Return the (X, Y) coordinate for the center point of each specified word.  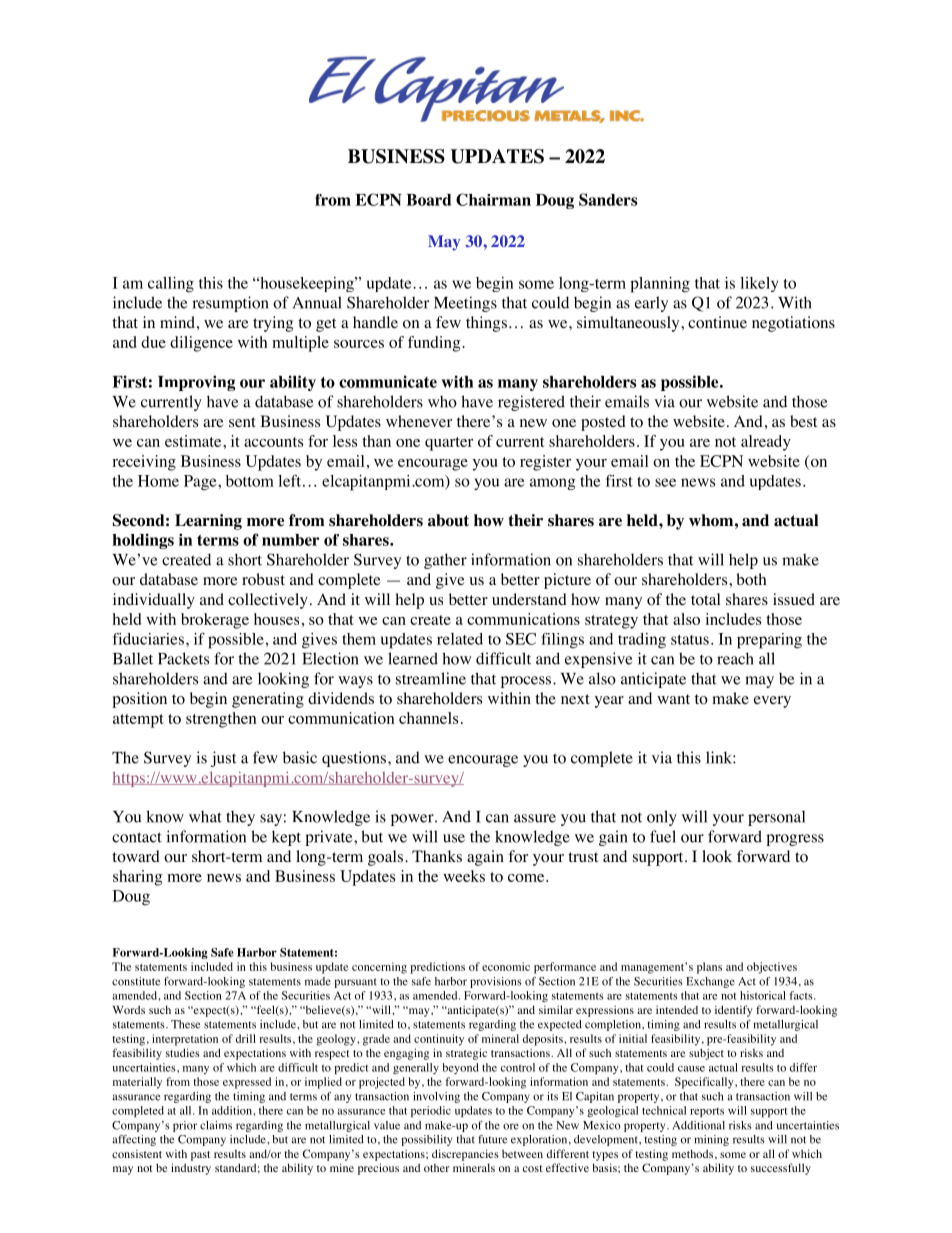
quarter (449, 444)
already (766, 443)
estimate (194, 441)
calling (171, 285)
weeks (464, 876)
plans (709, 968)
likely (759, 284)
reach (735, 658)
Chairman (493, 199)
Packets (183, 658)
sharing (137, 878)
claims (216, 1125)
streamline (431, 678)
